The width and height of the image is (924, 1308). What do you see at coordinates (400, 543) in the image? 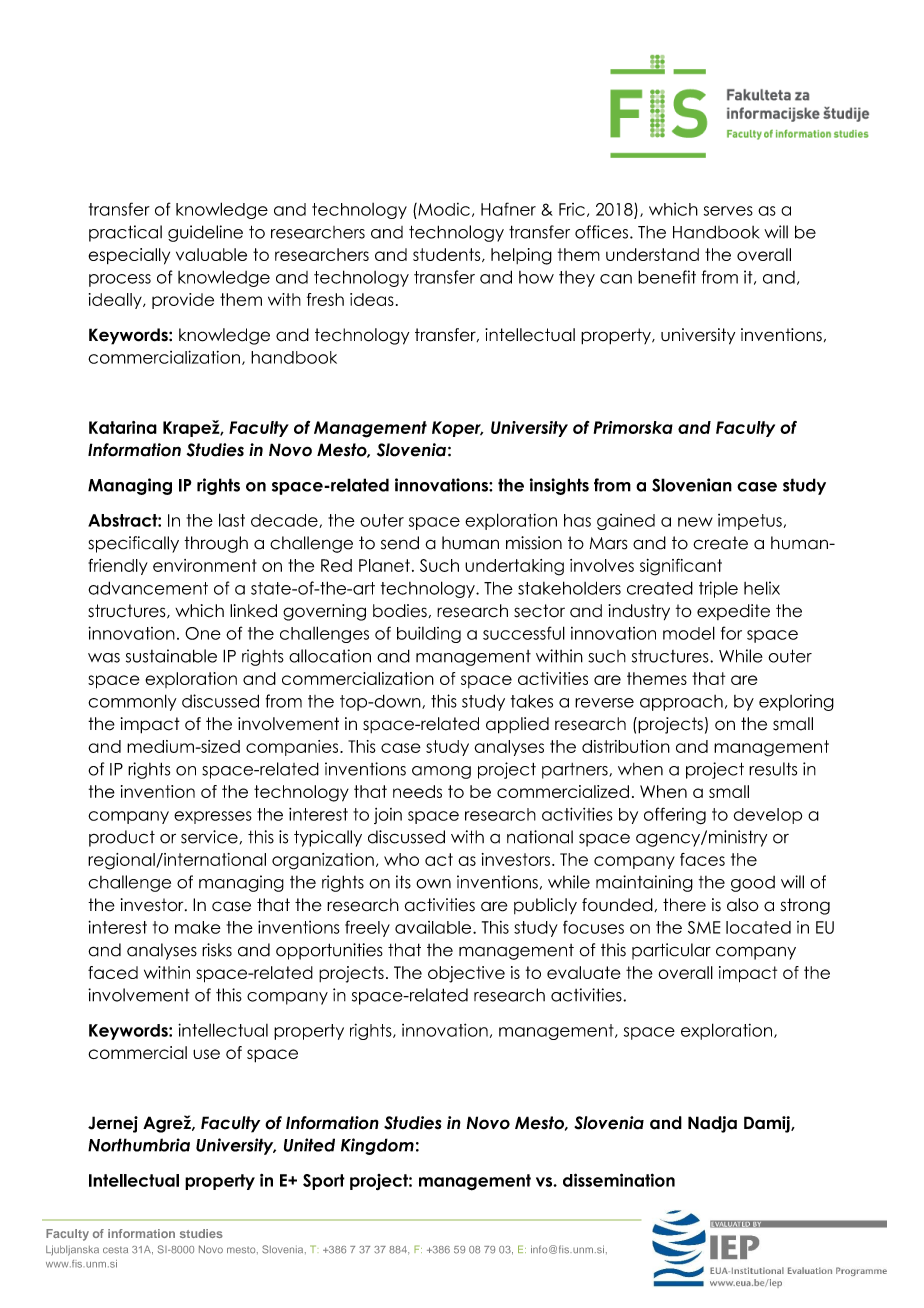
I see `send` at bounding box center [400, 543].
